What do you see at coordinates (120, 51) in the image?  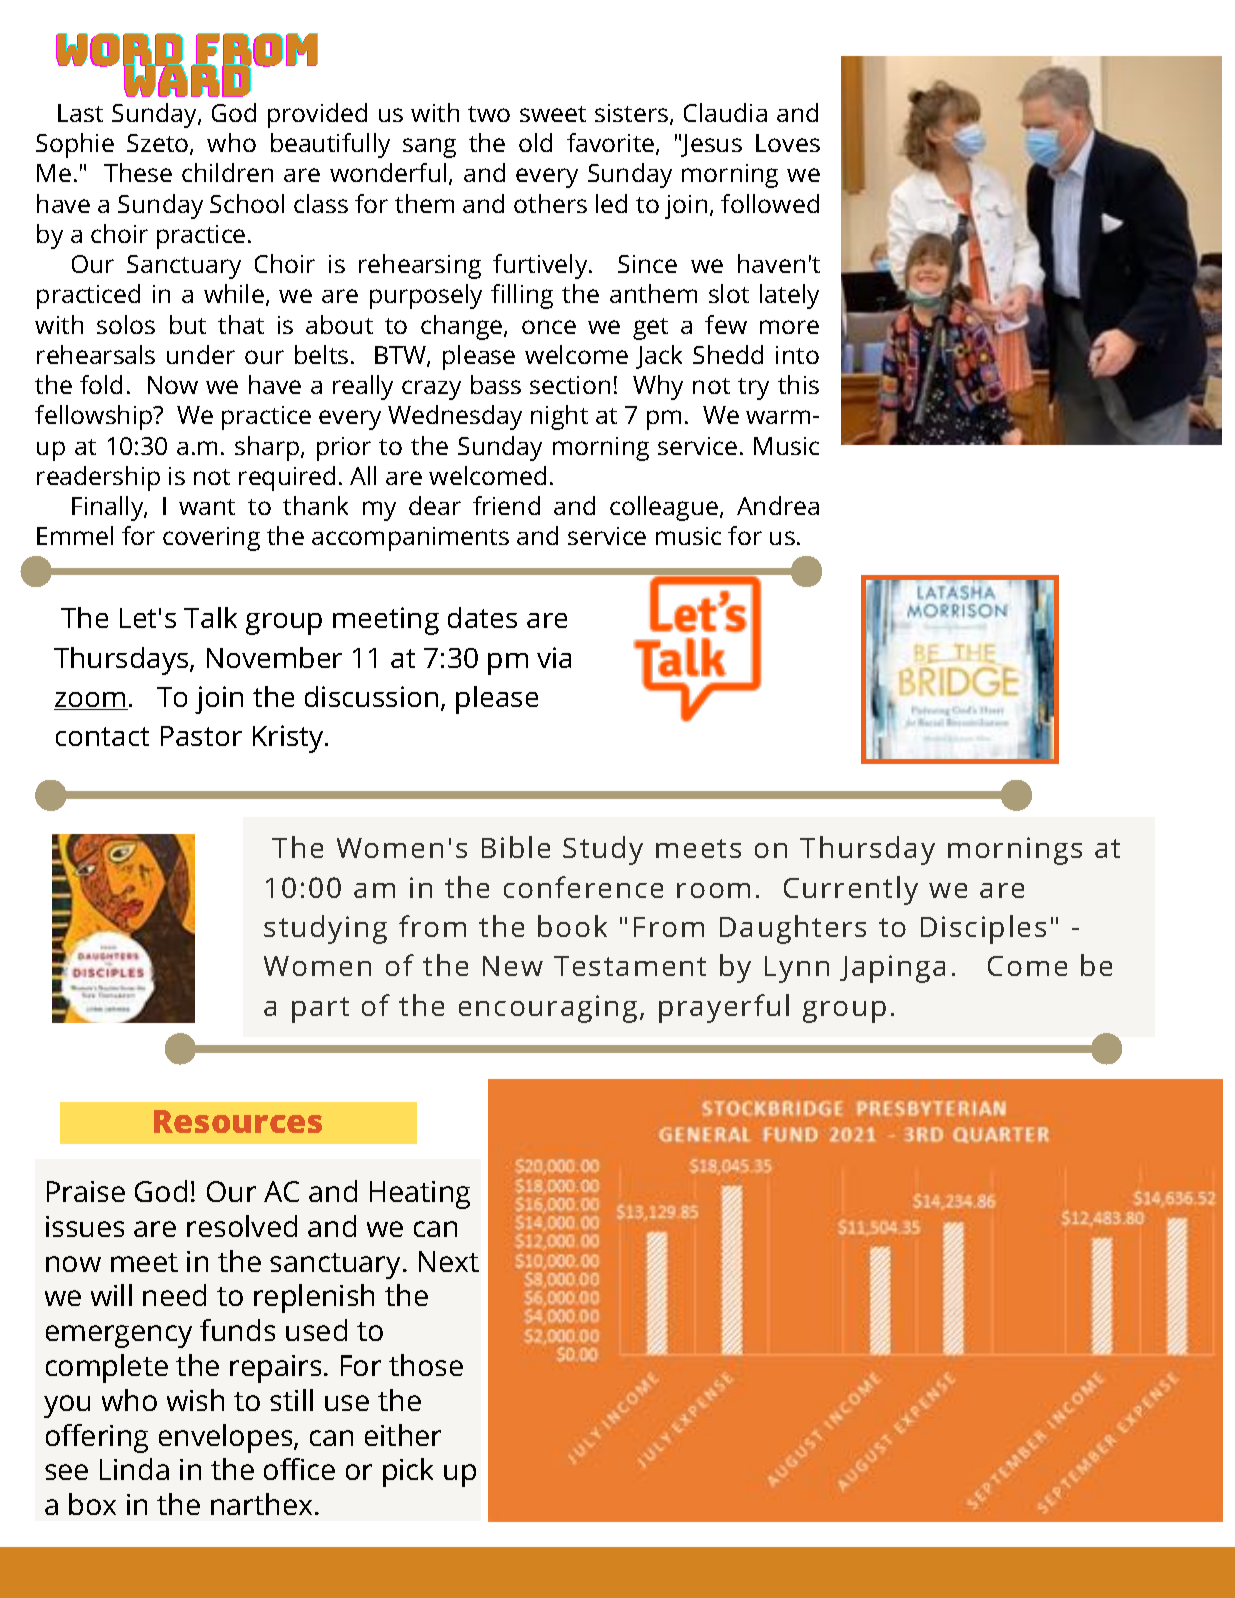 I see `WORD` at bounding box center [120, 51].
